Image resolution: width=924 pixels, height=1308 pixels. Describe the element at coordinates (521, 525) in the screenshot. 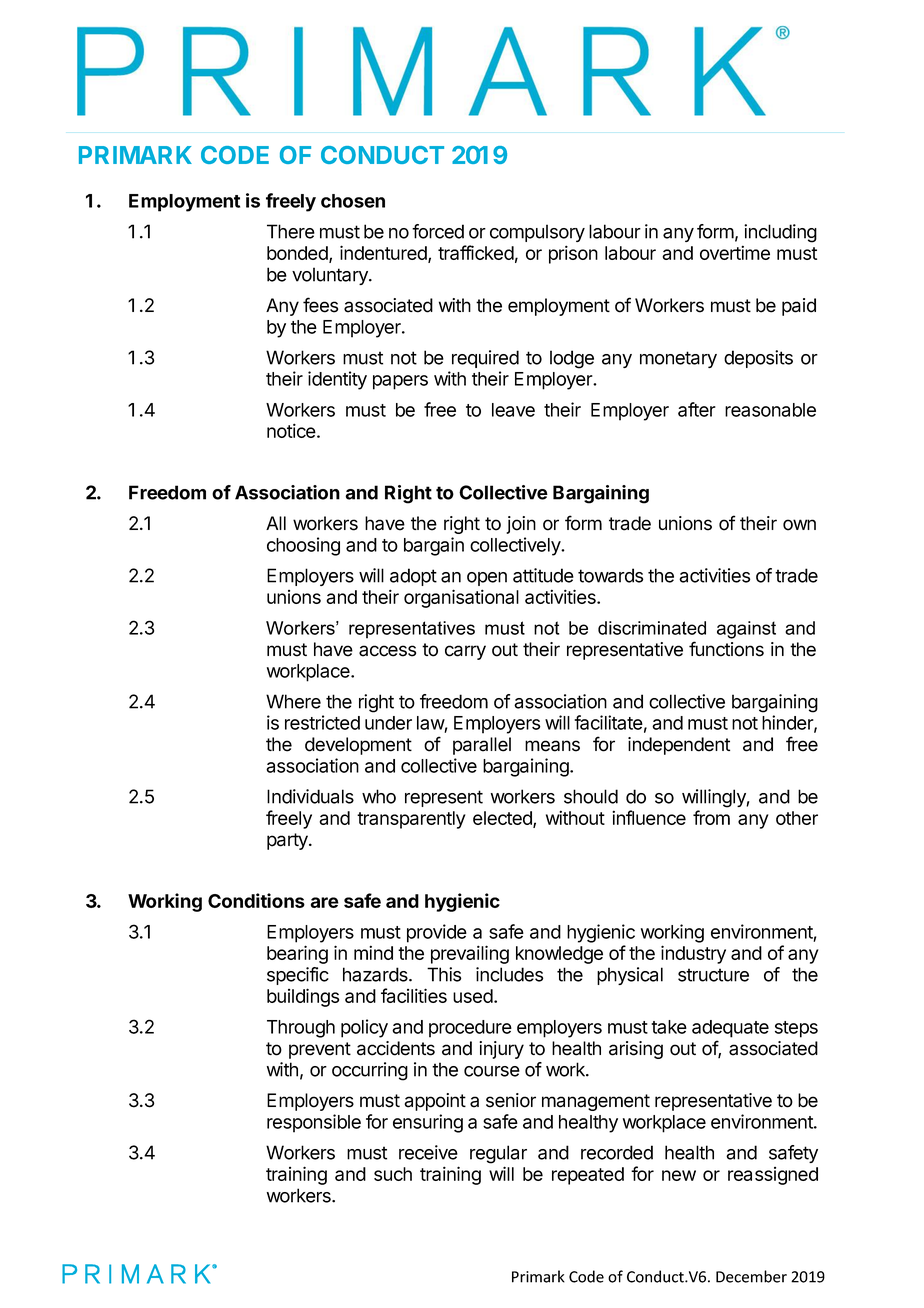

I see `join` at that location.
